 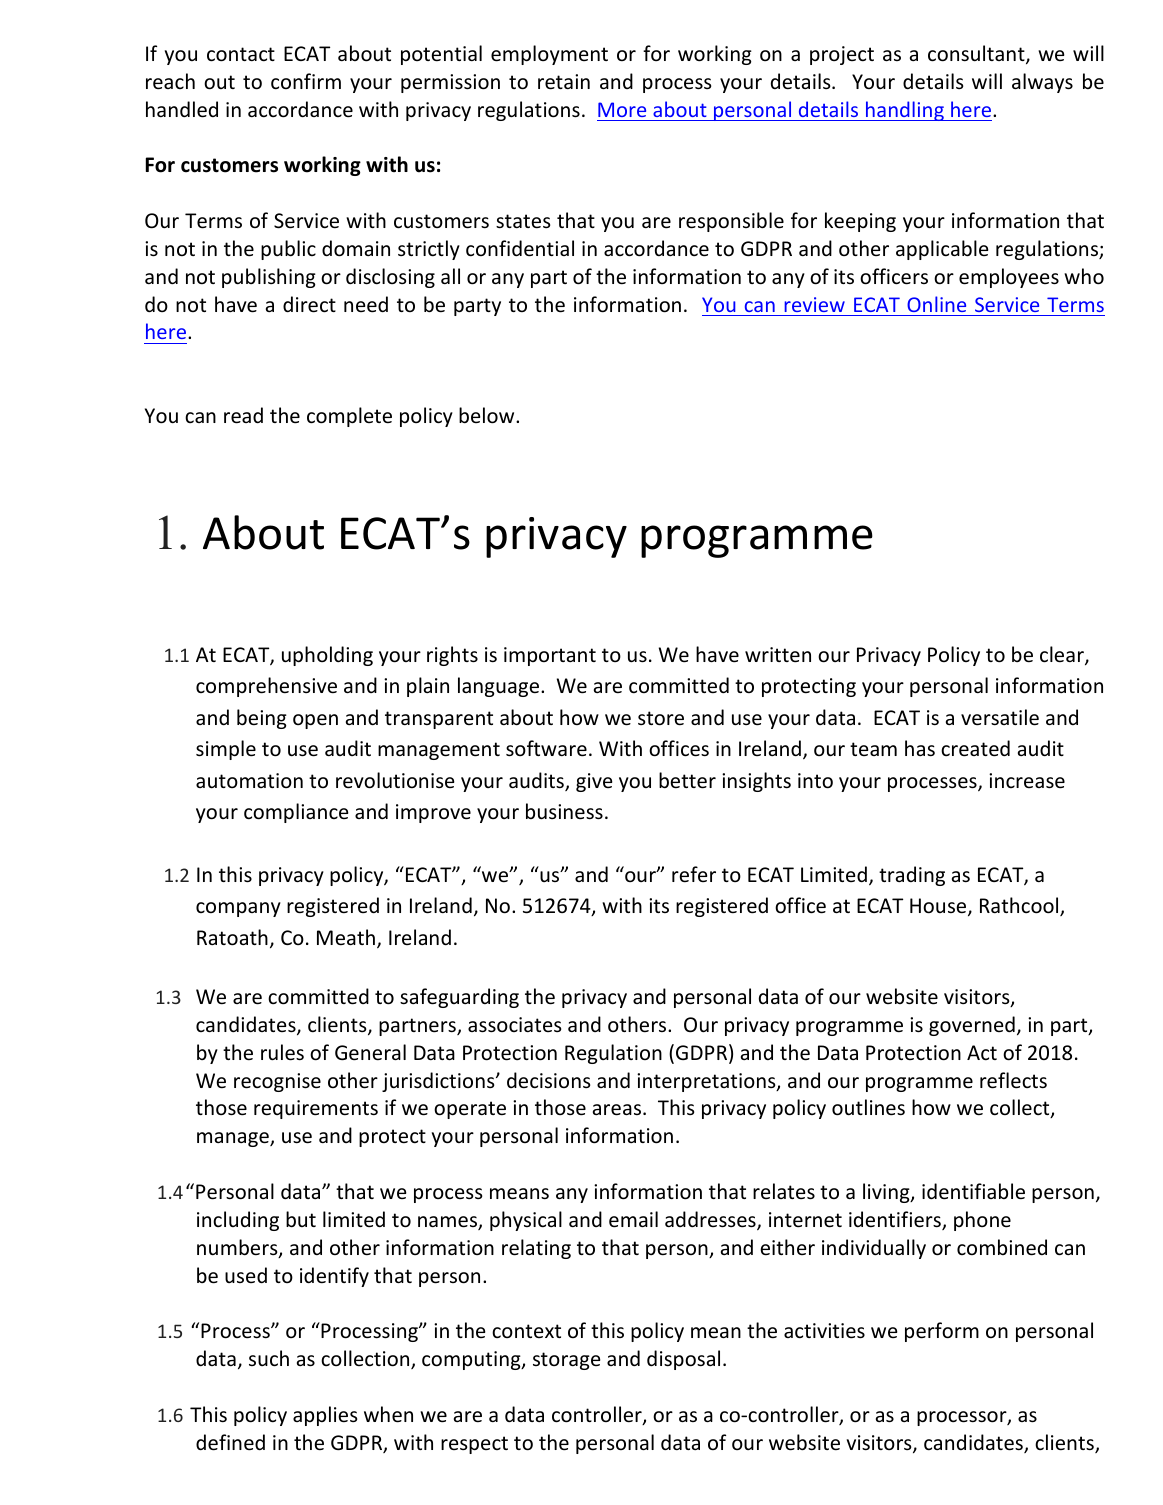 What do you see at coordinates (1063, 655) in the document?
I see `clear` at bounding box center [1063, 655].
